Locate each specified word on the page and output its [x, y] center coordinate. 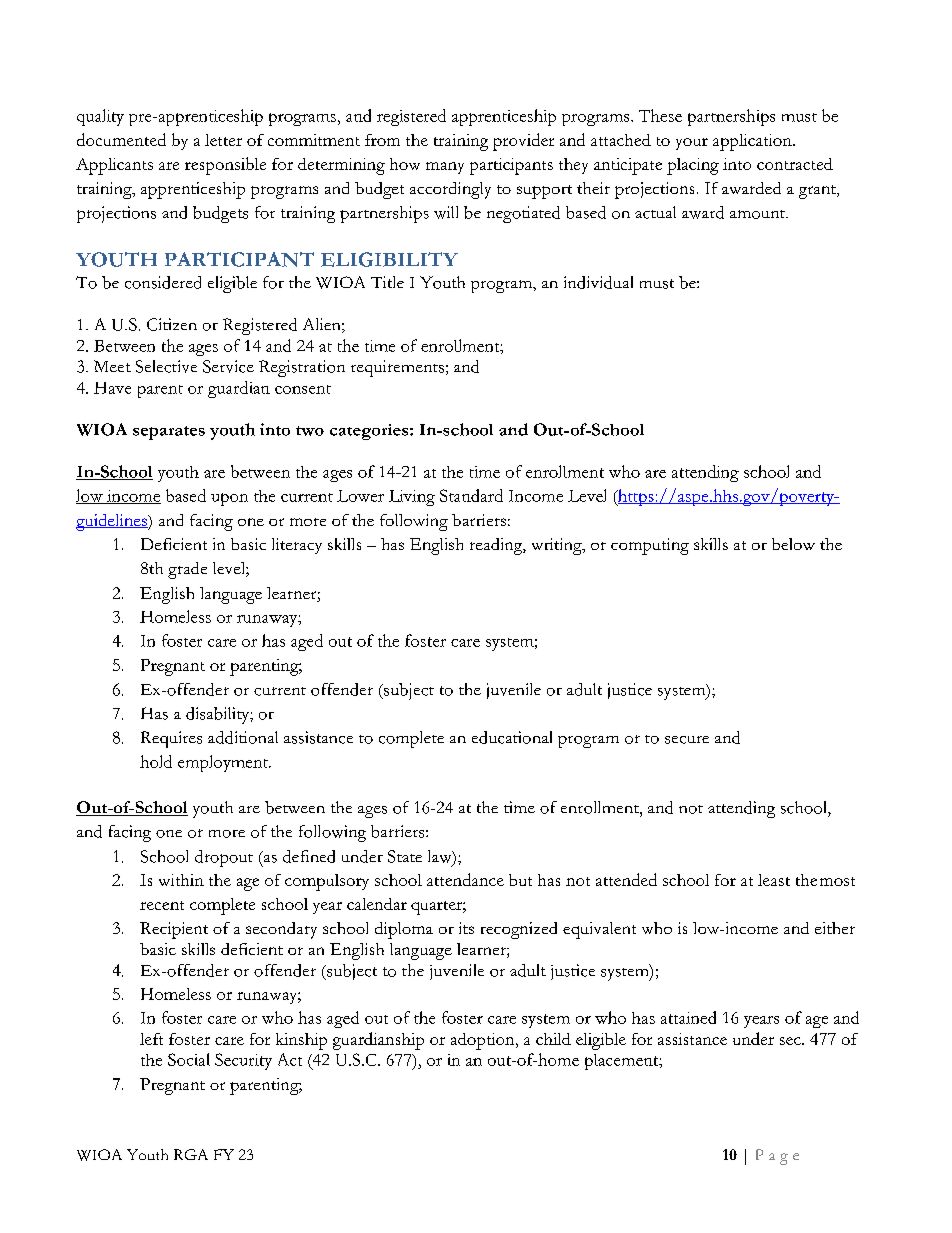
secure [687, 740]
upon [229, 499]
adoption [484, 1041]
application [753, 142]
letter [223, 140]
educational [512, 737]
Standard [471, 495]
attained [688, 1017]
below [793, 544]
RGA [191, 1154]
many [445, 168]
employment [224, 763]
